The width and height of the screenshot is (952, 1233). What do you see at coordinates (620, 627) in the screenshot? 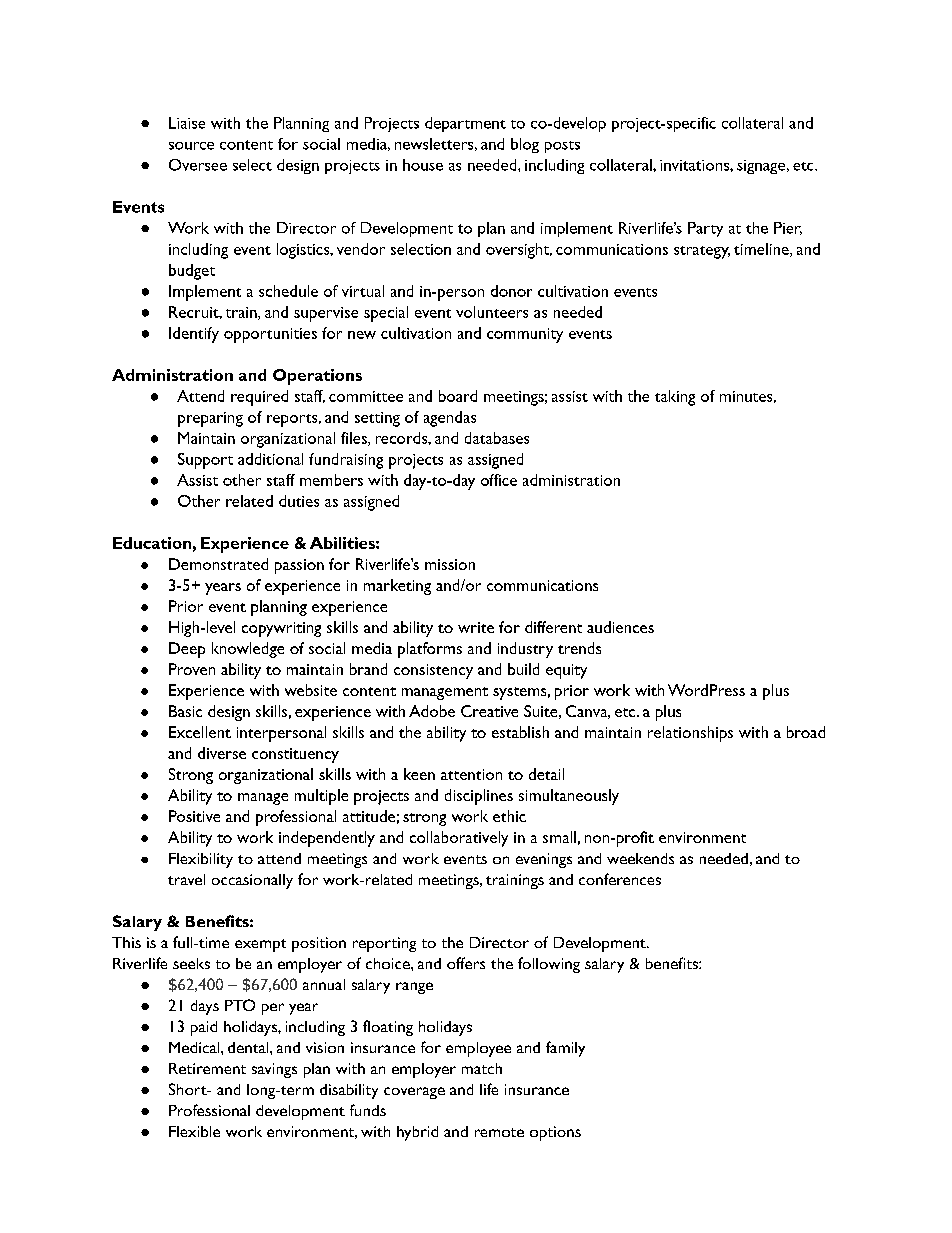
I see `audiences` at bounding box center [620, 627].
